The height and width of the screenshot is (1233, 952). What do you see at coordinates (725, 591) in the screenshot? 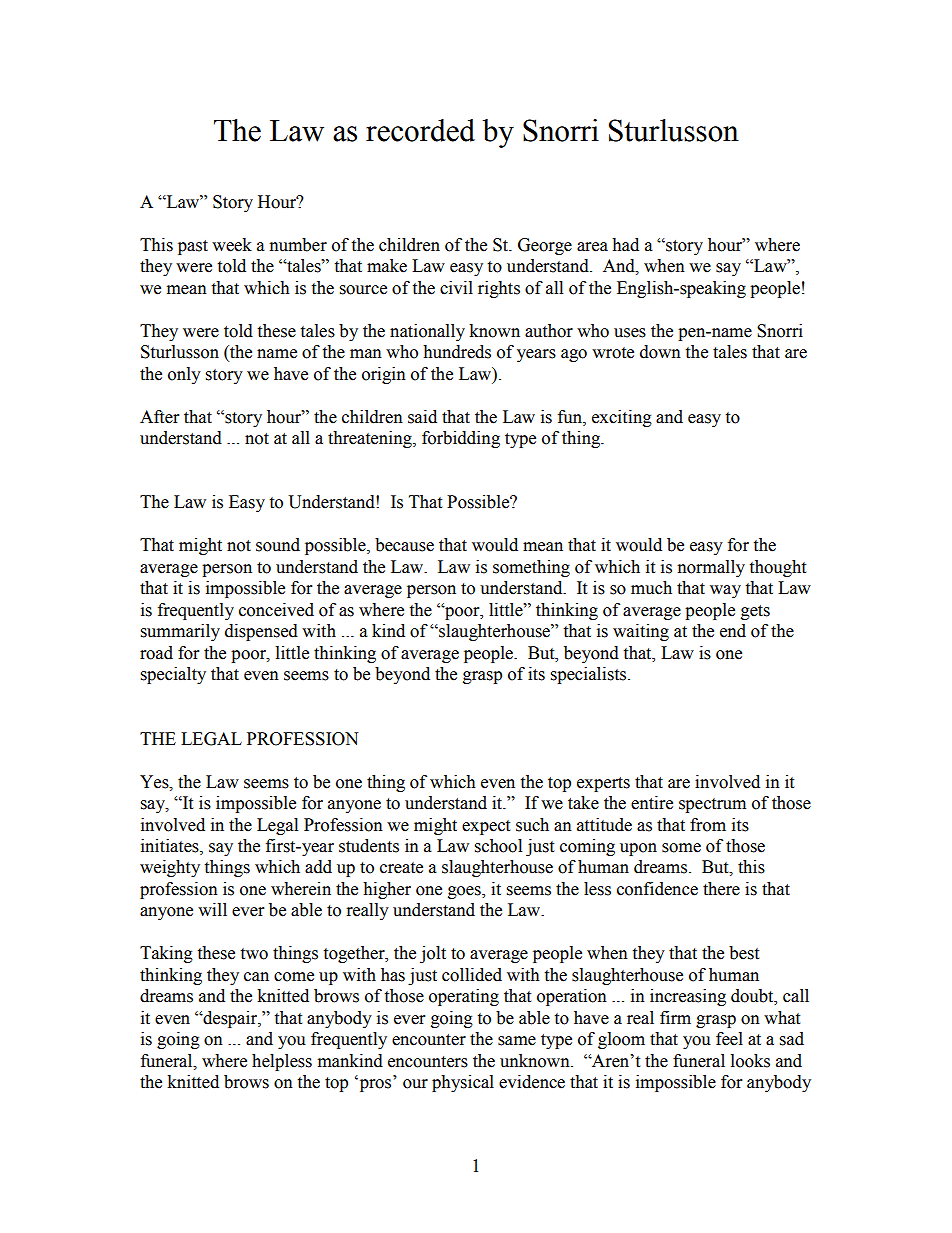
I see `way` at bounding box center [725, 591].
